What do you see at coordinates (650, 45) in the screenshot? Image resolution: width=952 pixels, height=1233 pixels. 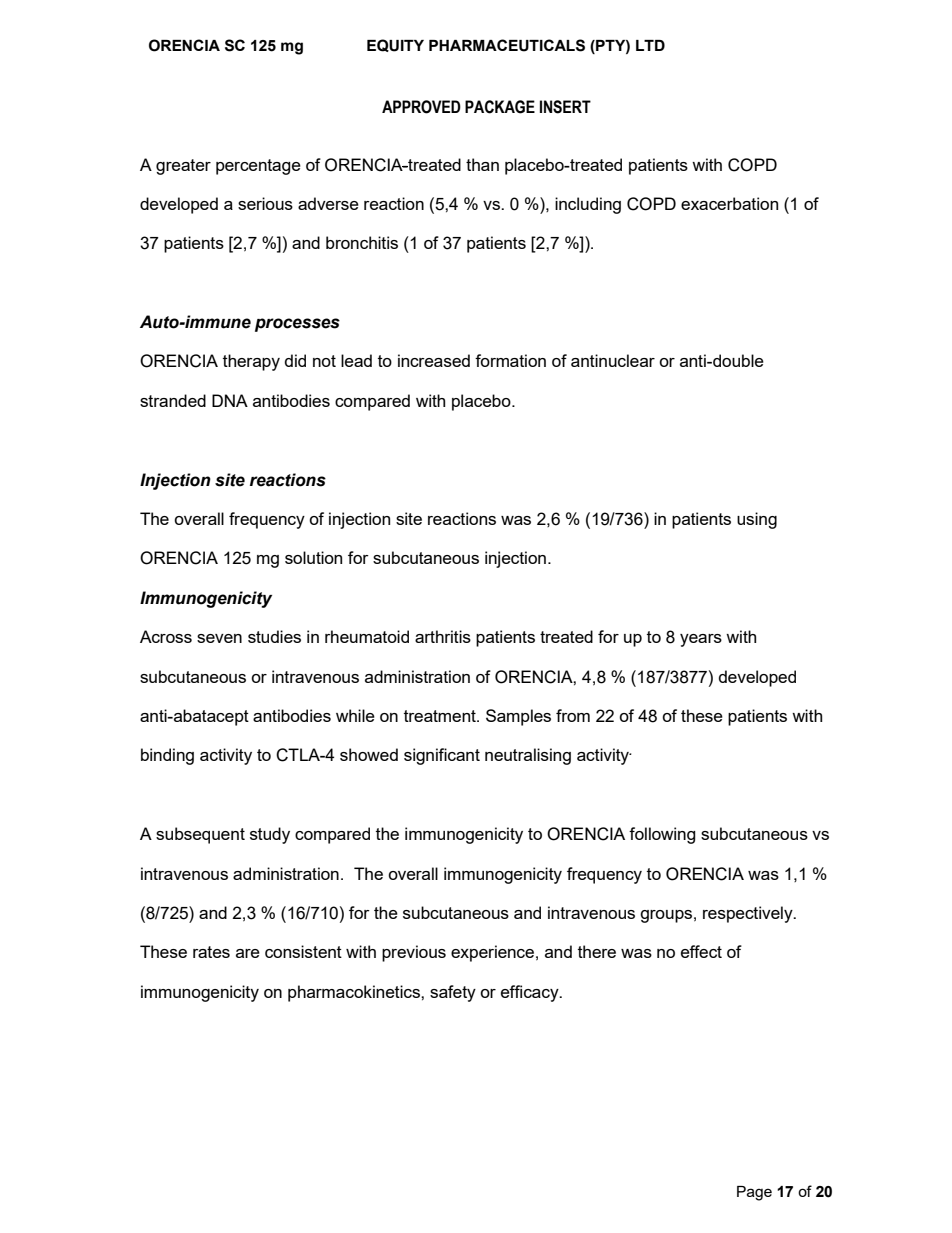 I see `LTD` at bounding box center [650, 45].
